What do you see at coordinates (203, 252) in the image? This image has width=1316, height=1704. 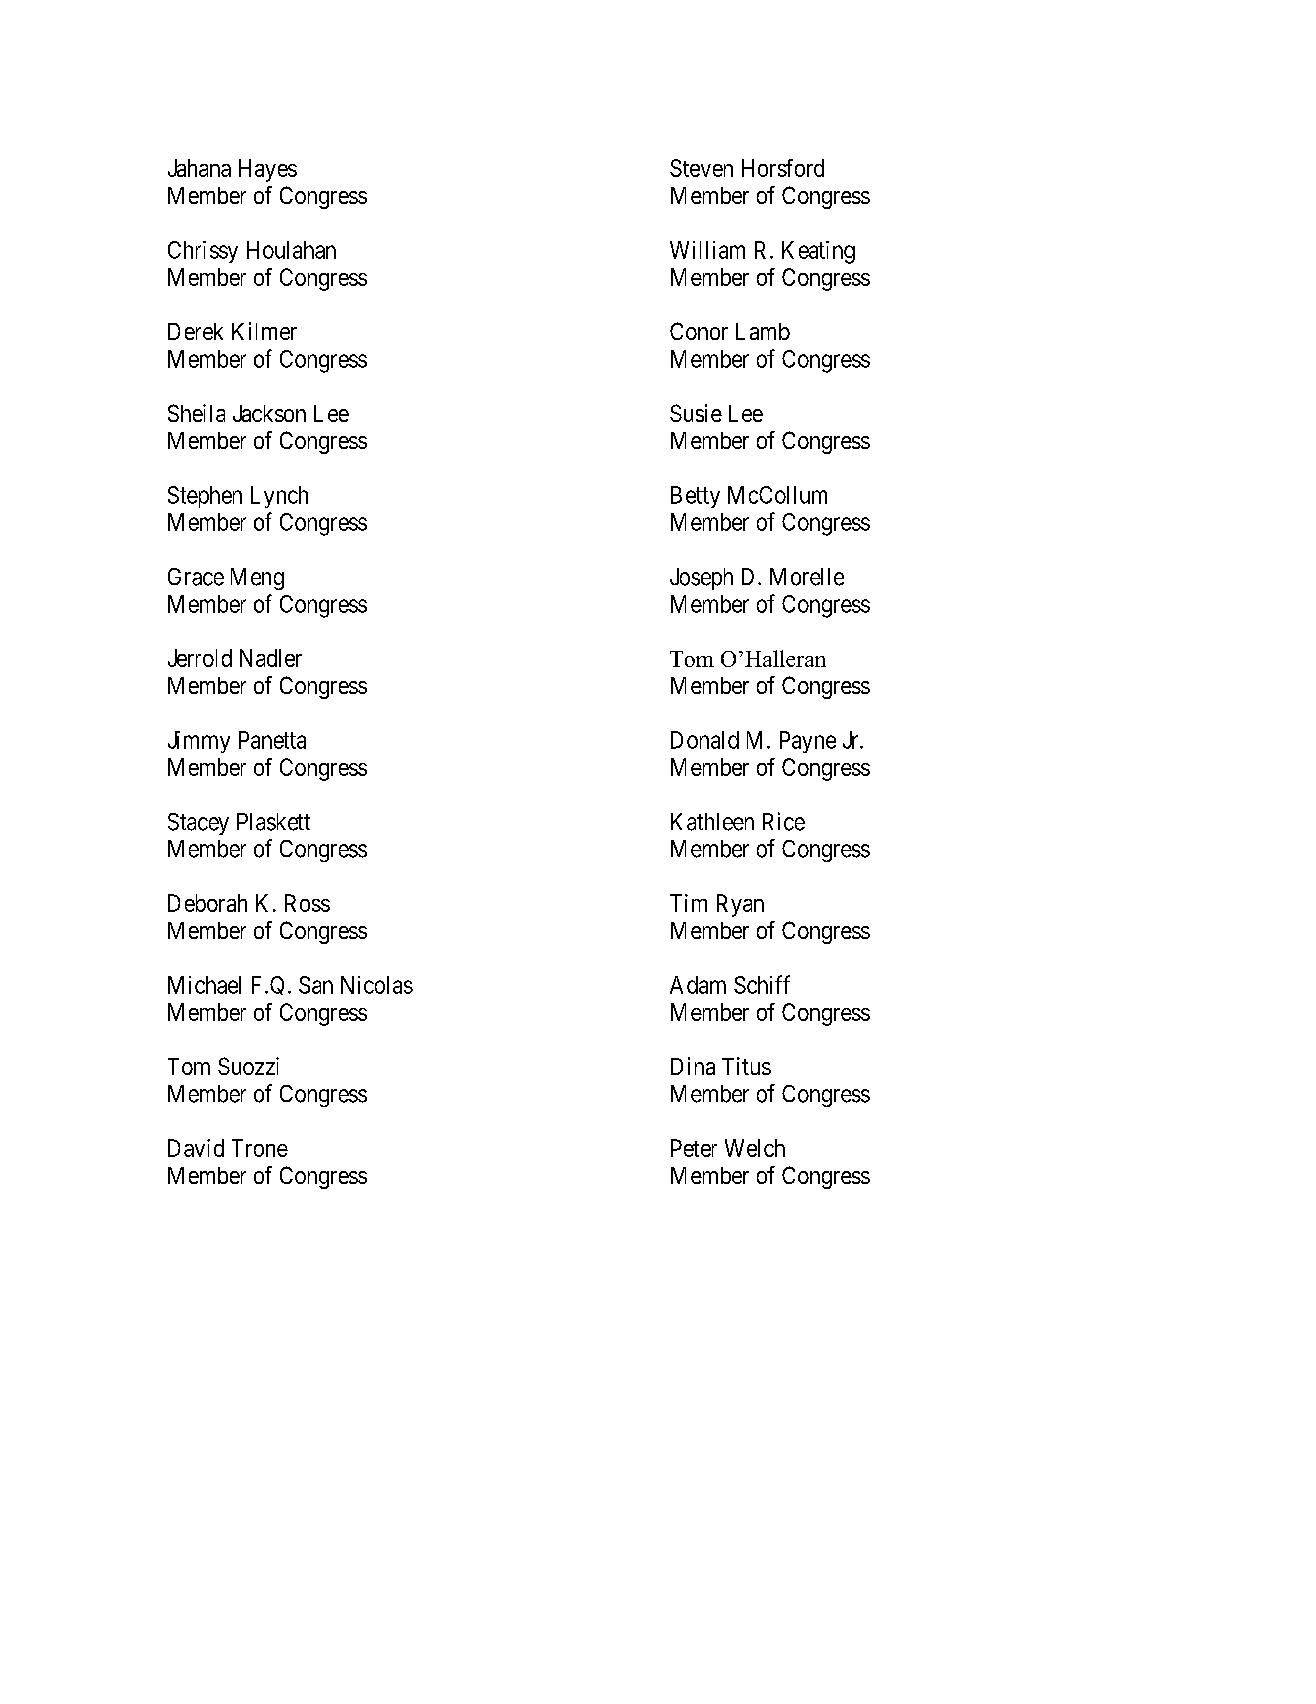 I see `Chrissy` at bounding box center [203, 252].
